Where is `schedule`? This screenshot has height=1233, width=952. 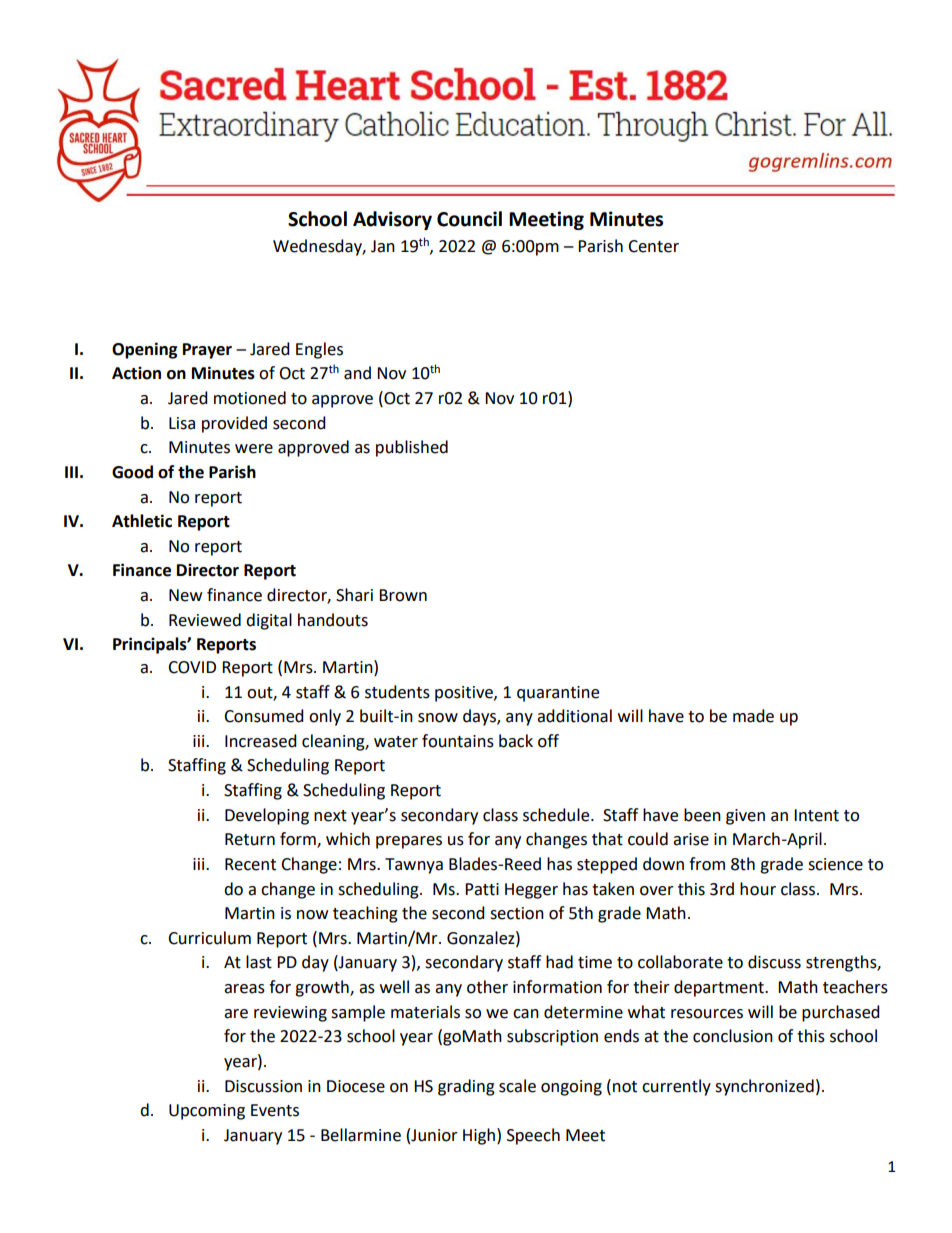 schedule is located at coordinates (557, 815).
